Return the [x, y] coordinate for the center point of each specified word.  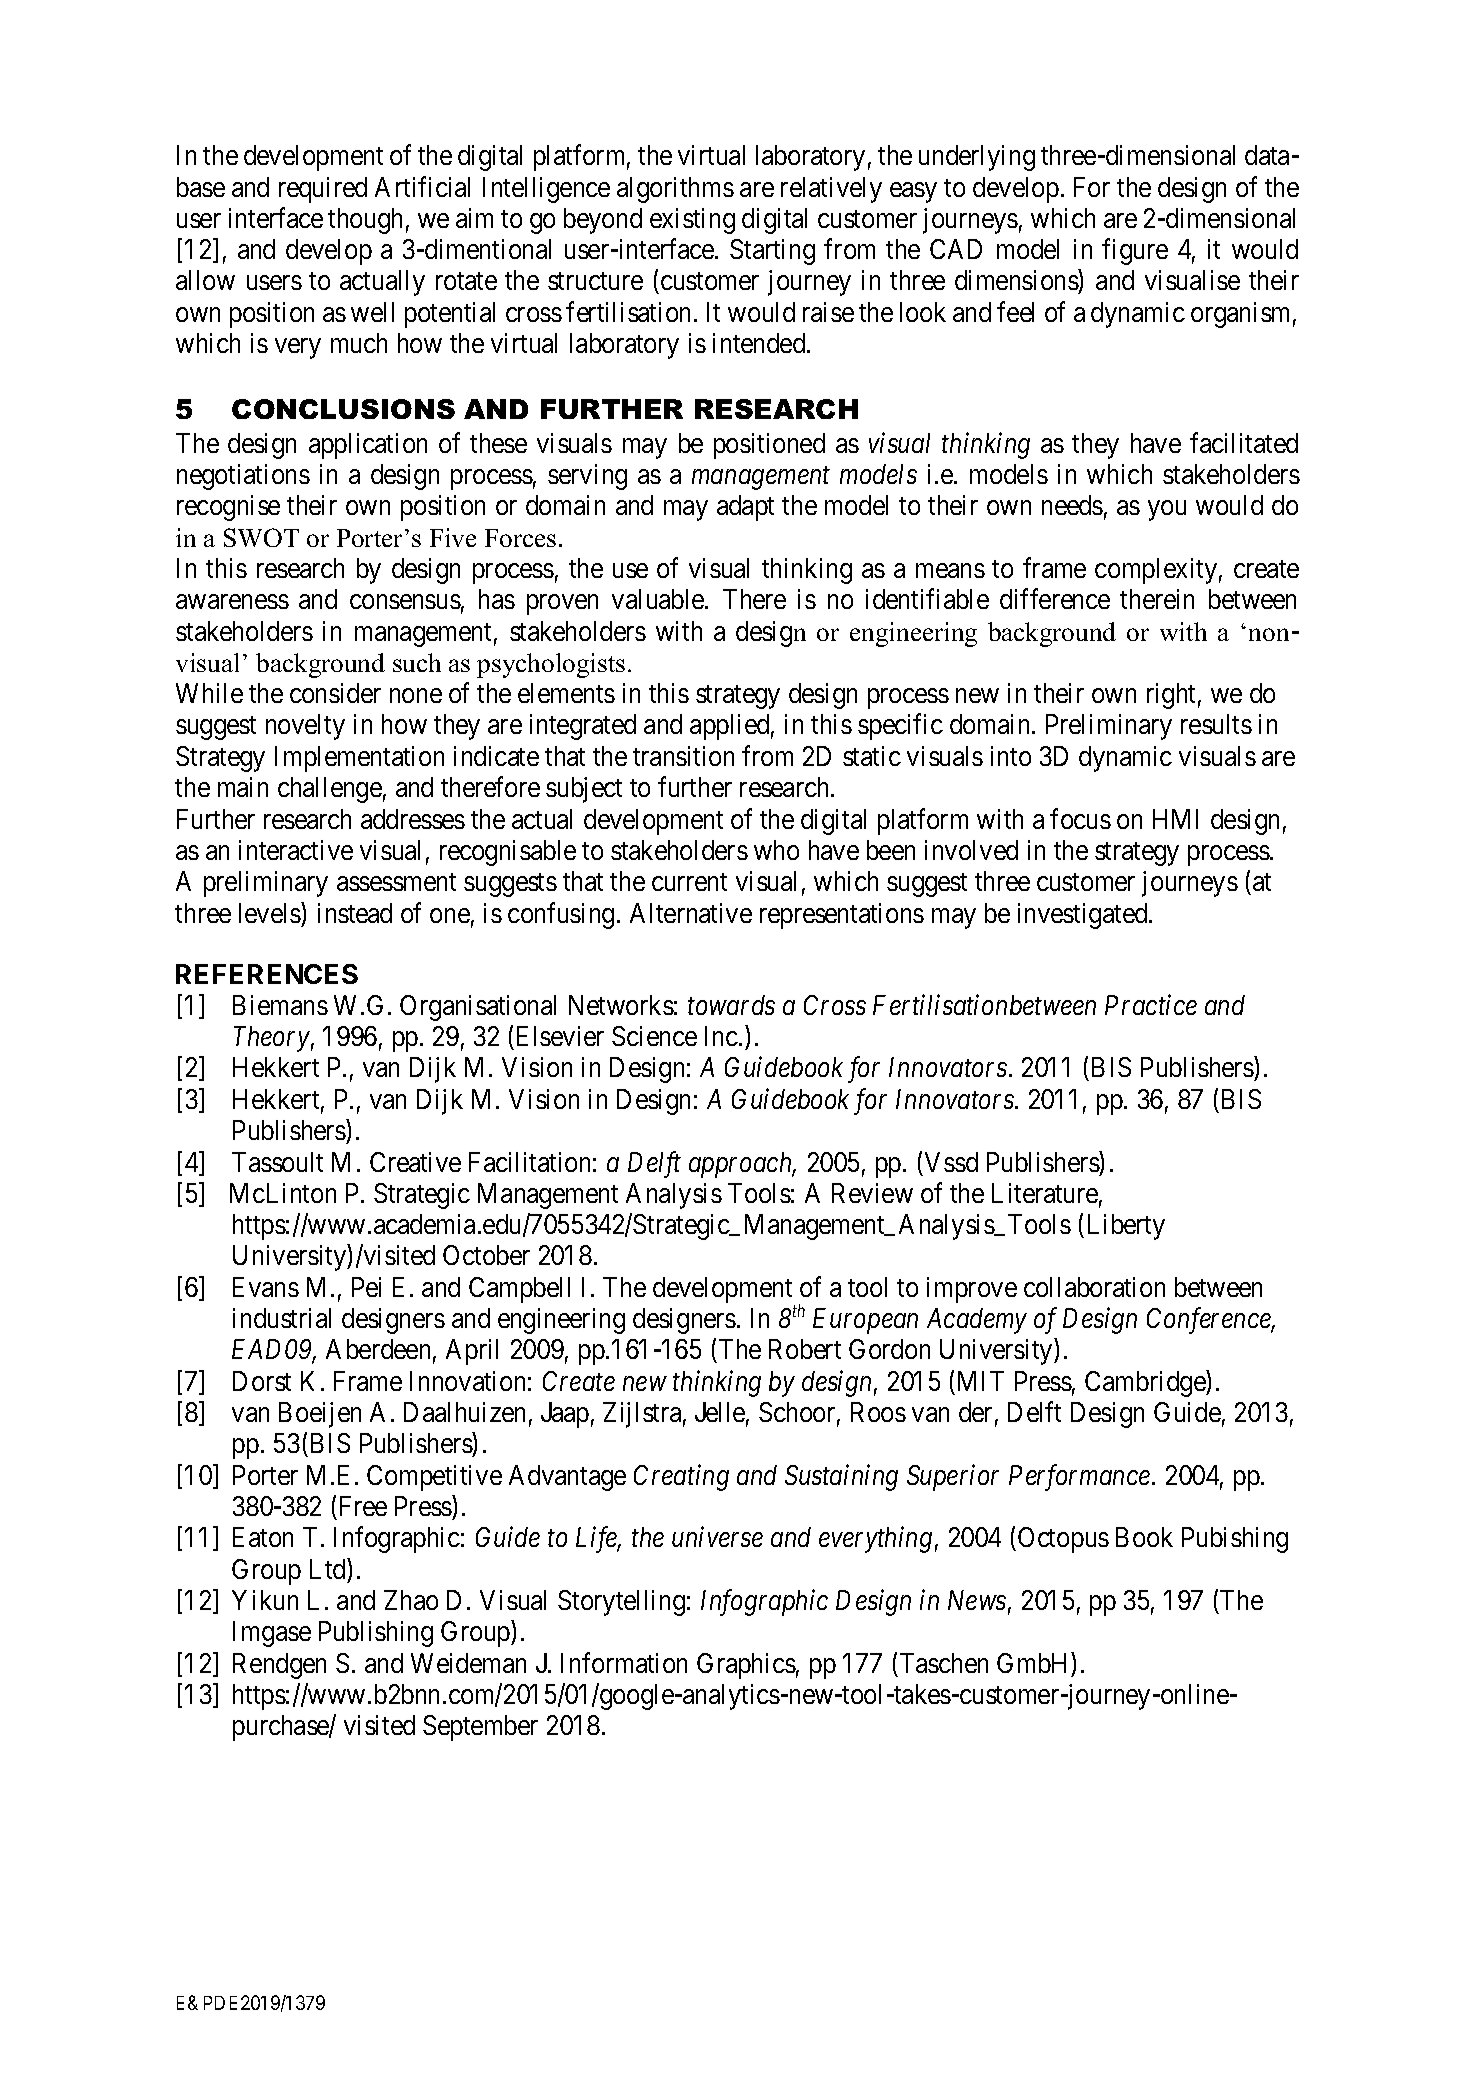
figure [1135, 252]
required [323, 190]
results [1216, 724]
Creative [415, 1162]
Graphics [746, 1666]
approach [742, 1165]
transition [683, 756]
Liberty [1126, 1227]
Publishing [376, 1634]
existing [692, 221]
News [977, 1600]
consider [335, 693]
